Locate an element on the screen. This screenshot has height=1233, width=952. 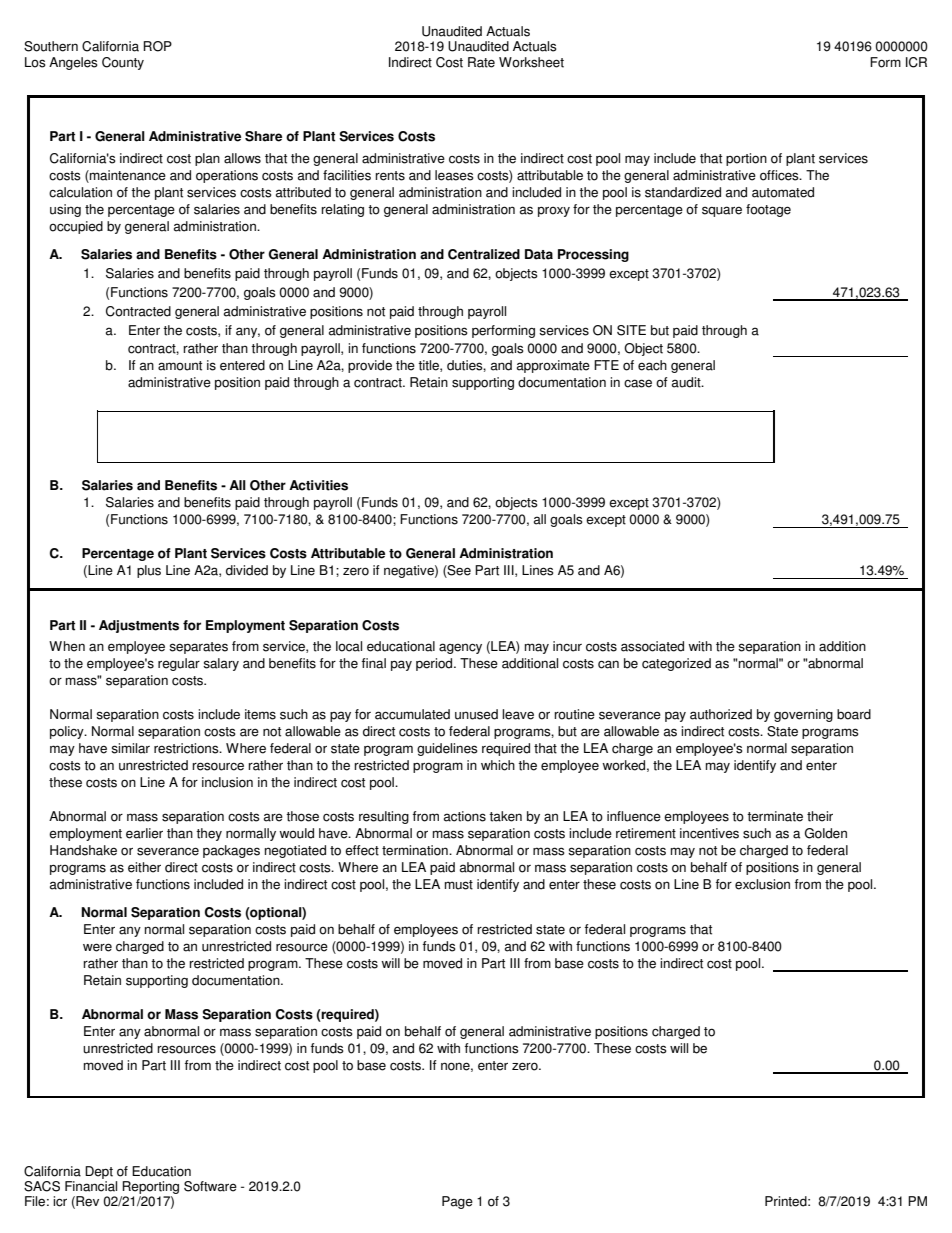
County is located at coordinates (123, 63).
